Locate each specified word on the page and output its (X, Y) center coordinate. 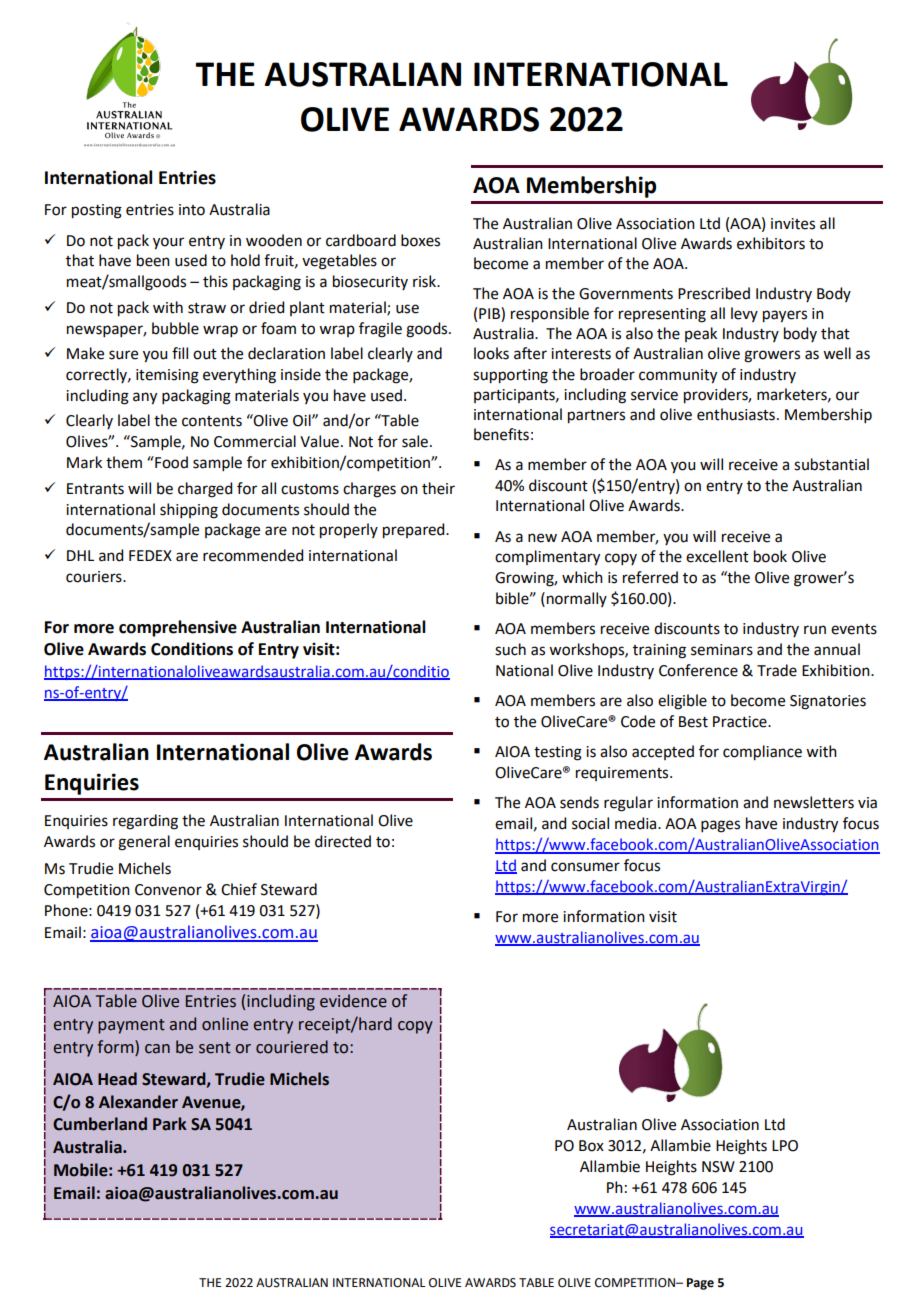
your (168, 243)
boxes (420, 240)
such (510, 649)
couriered (292, 1047)
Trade (777, 670)
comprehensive (178, 628)
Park (170, 1124)
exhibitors (771, 243)
